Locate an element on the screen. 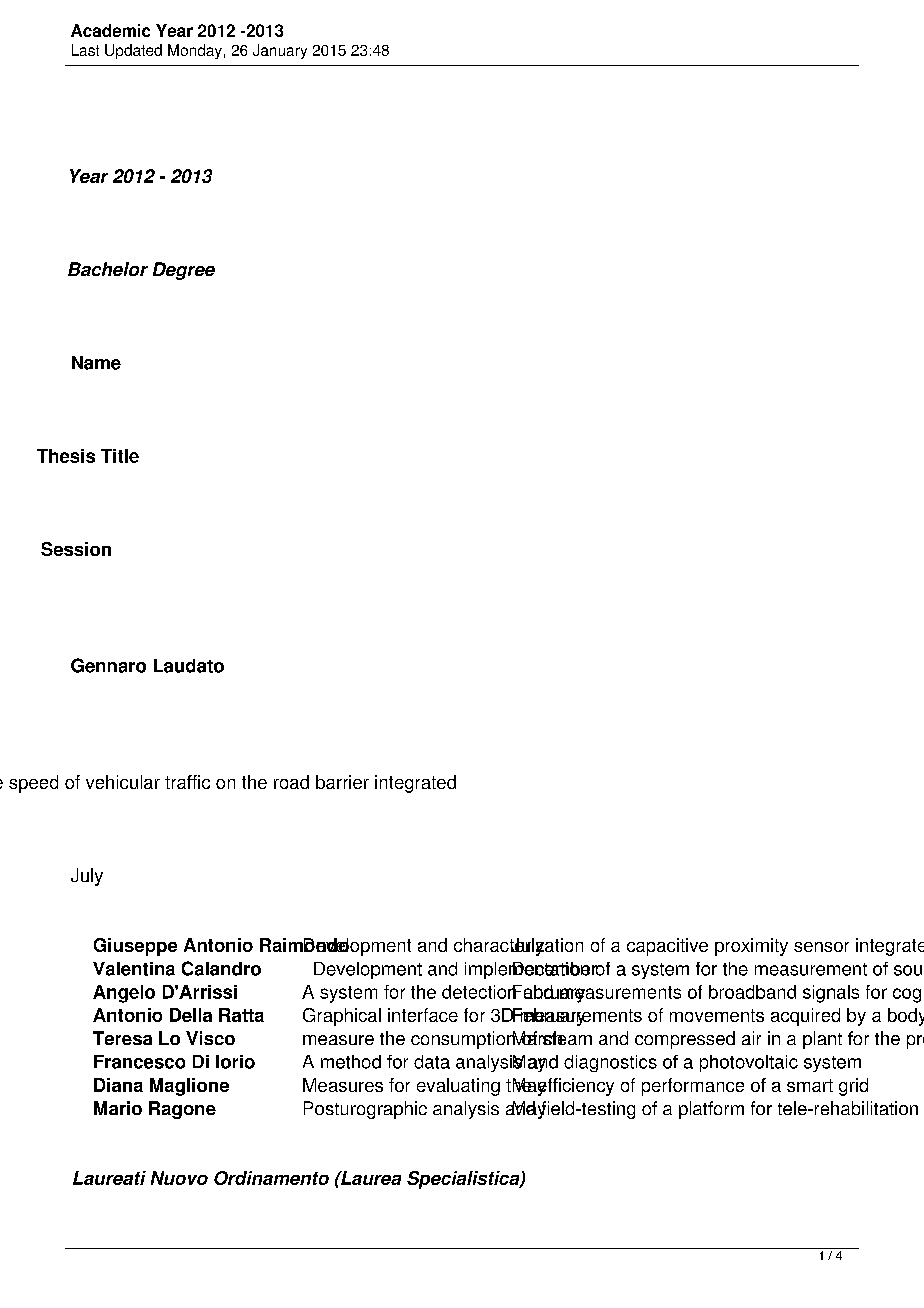 The width and height of the screenshot is (924, 1308). Gennaro is located at coordinates (108, 665).
